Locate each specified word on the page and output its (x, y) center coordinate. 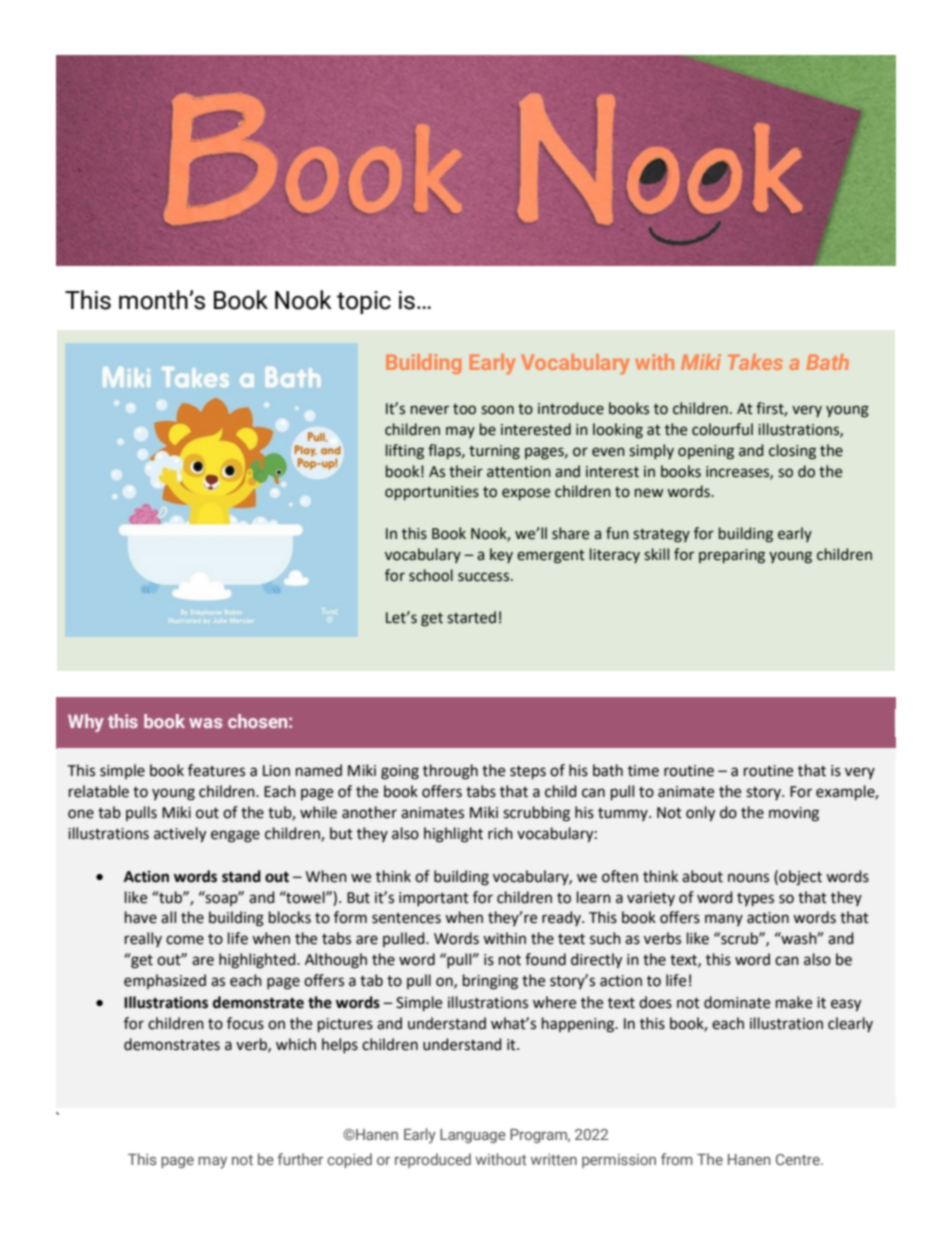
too (464, 409)
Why (86, 723)
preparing (732, 556)
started (471, 617)
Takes (755, 362)
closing (792, 452)
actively (180, 835)
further (300, 1159)
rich (500, 833)
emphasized (165, 981)
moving (794, 814)
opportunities (432, 493)
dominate (737, 1002)
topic (364, 302)
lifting (405, 452)
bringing (490, 982)
